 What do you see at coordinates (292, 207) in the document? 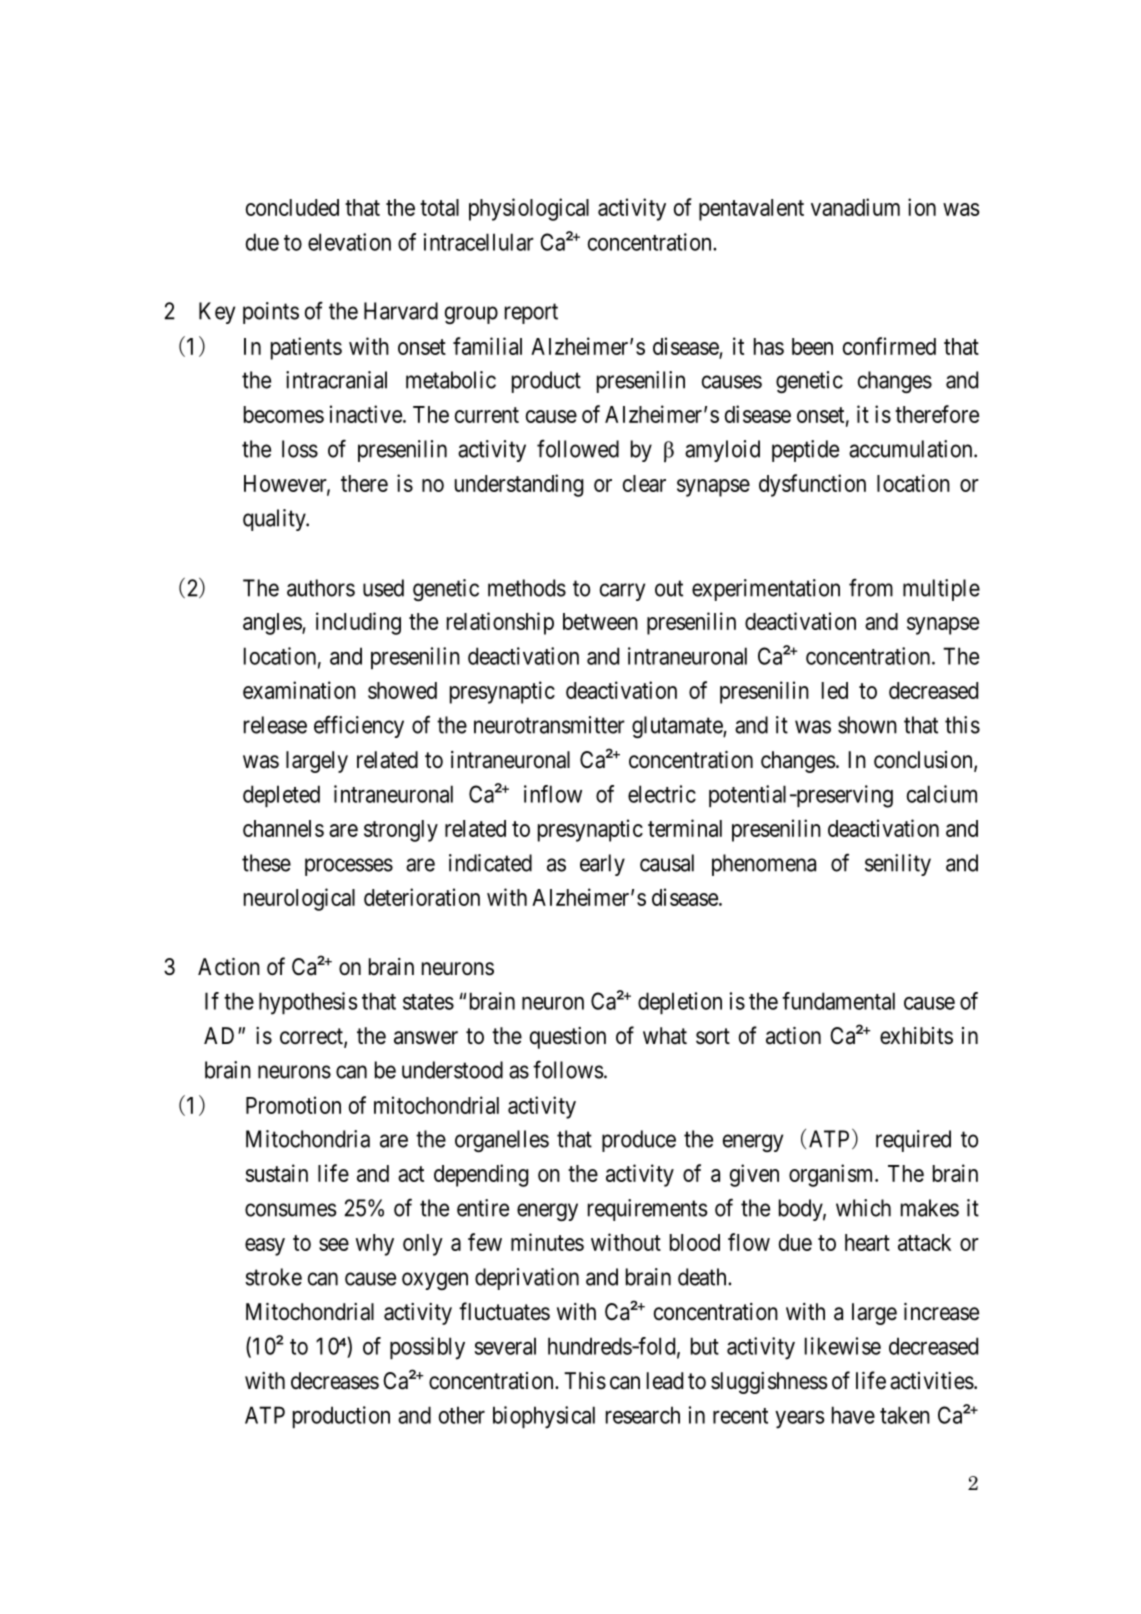
I see `concluded` at bounding box center [292, 207].
